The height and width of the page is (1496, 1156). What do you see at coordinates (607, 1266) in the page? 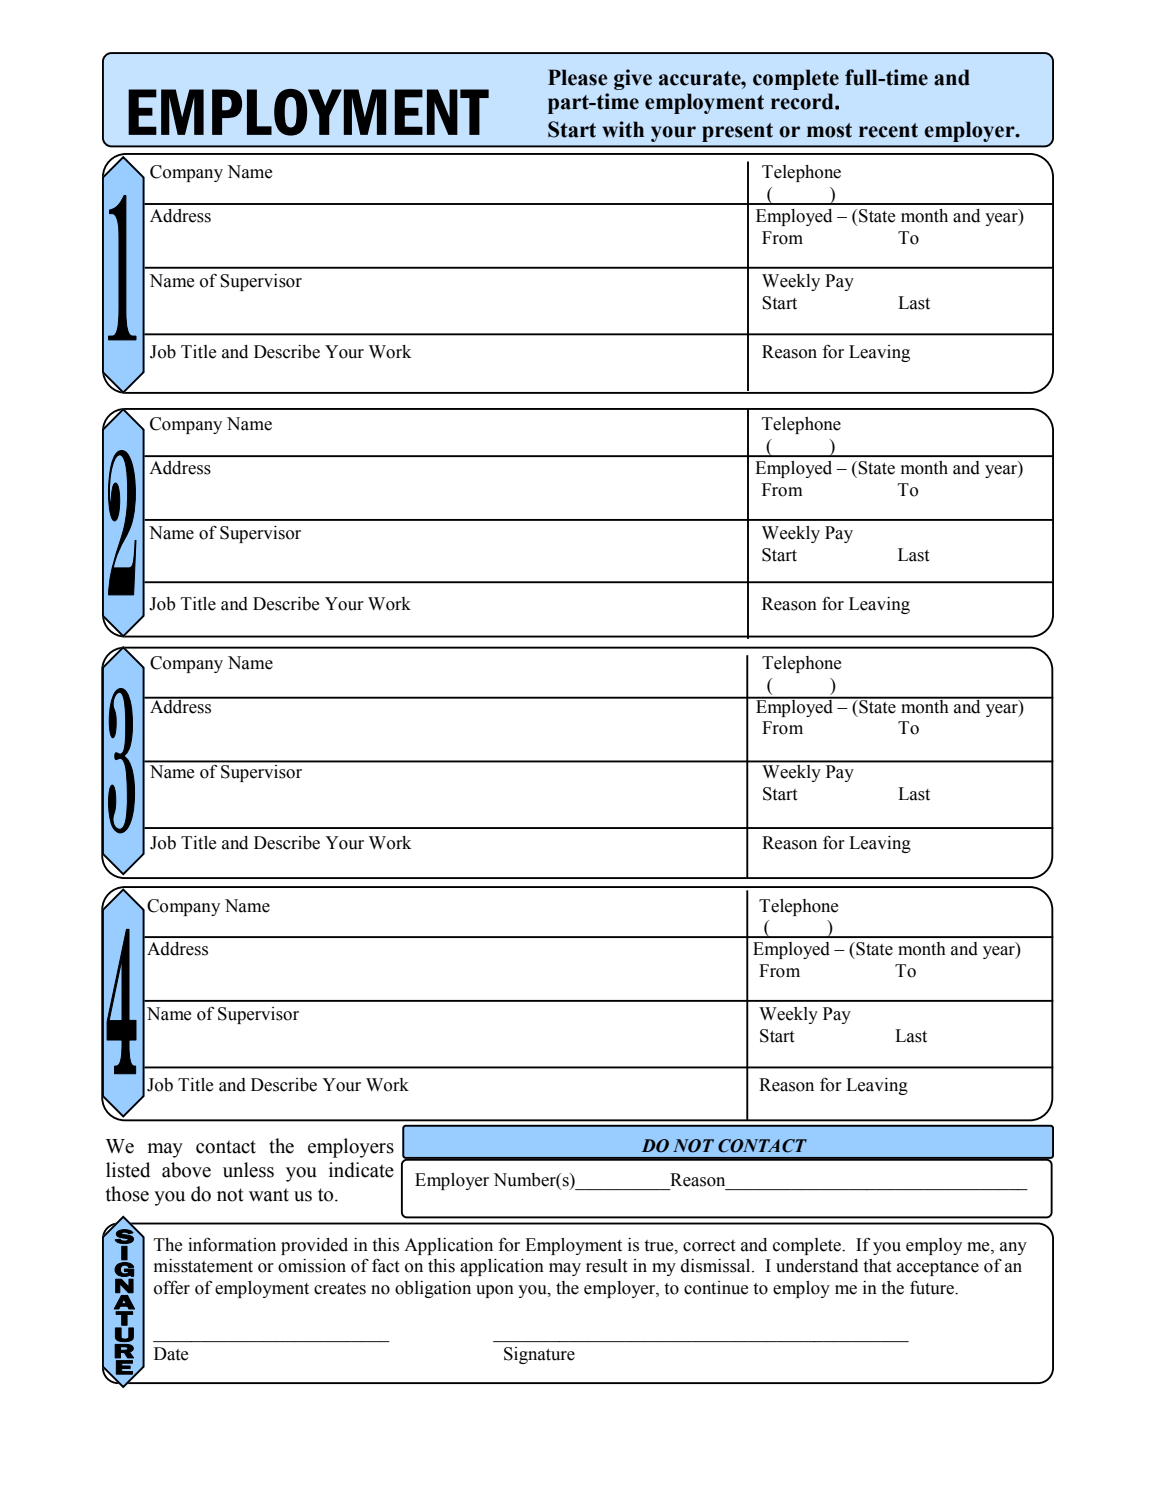
I see `result` at bounding box center [607, 1266].
